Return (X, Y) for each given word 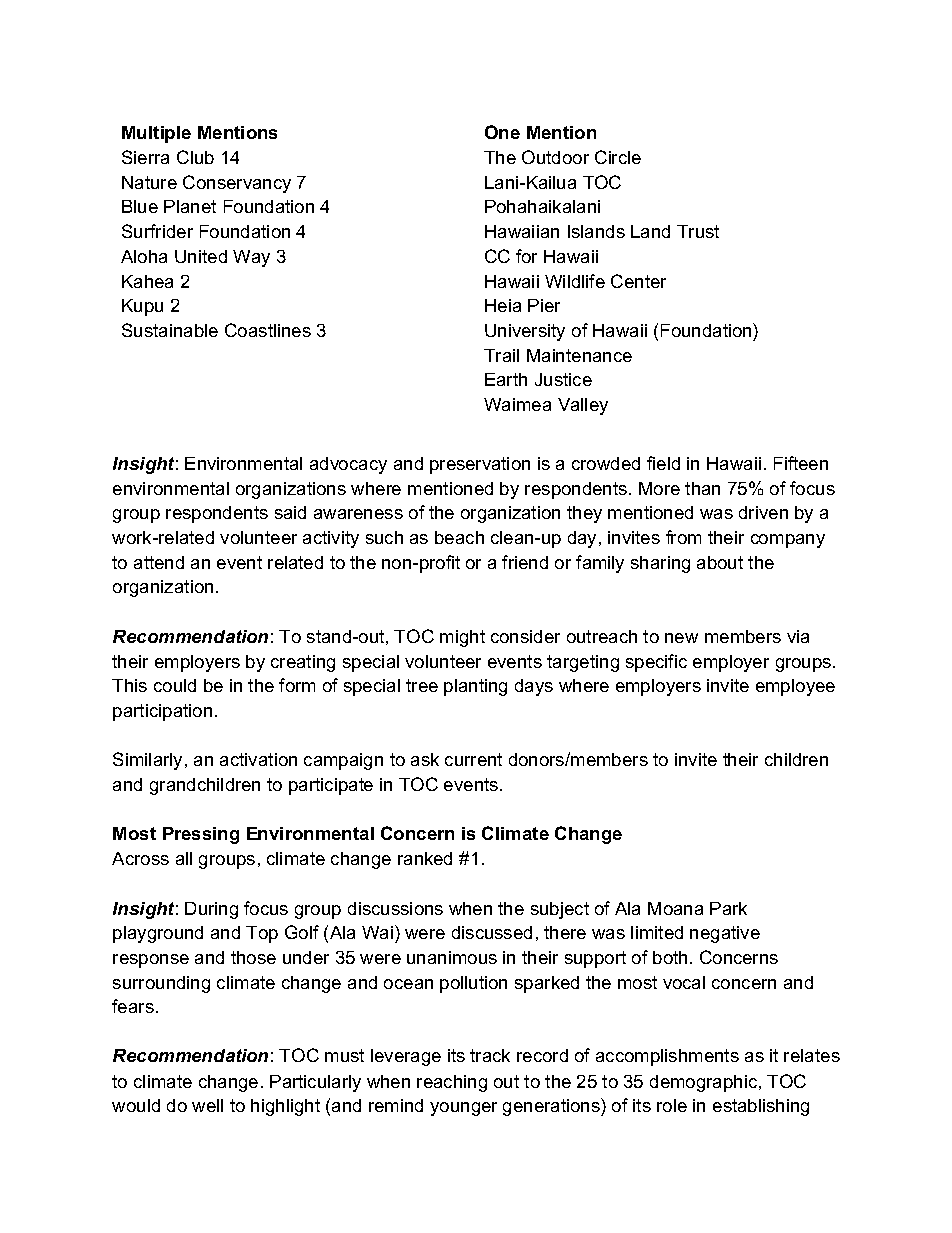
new (681, 638)
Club (195, 157)
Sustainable (170, 330)
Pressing (201, 835)
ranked (425, 858)
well (207, 1105)
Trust (698, 231)
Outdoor (555, 157)
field (663, 463)
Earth (506, 379)
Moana (675, 908)
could (175, 685)
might (462, 638)
